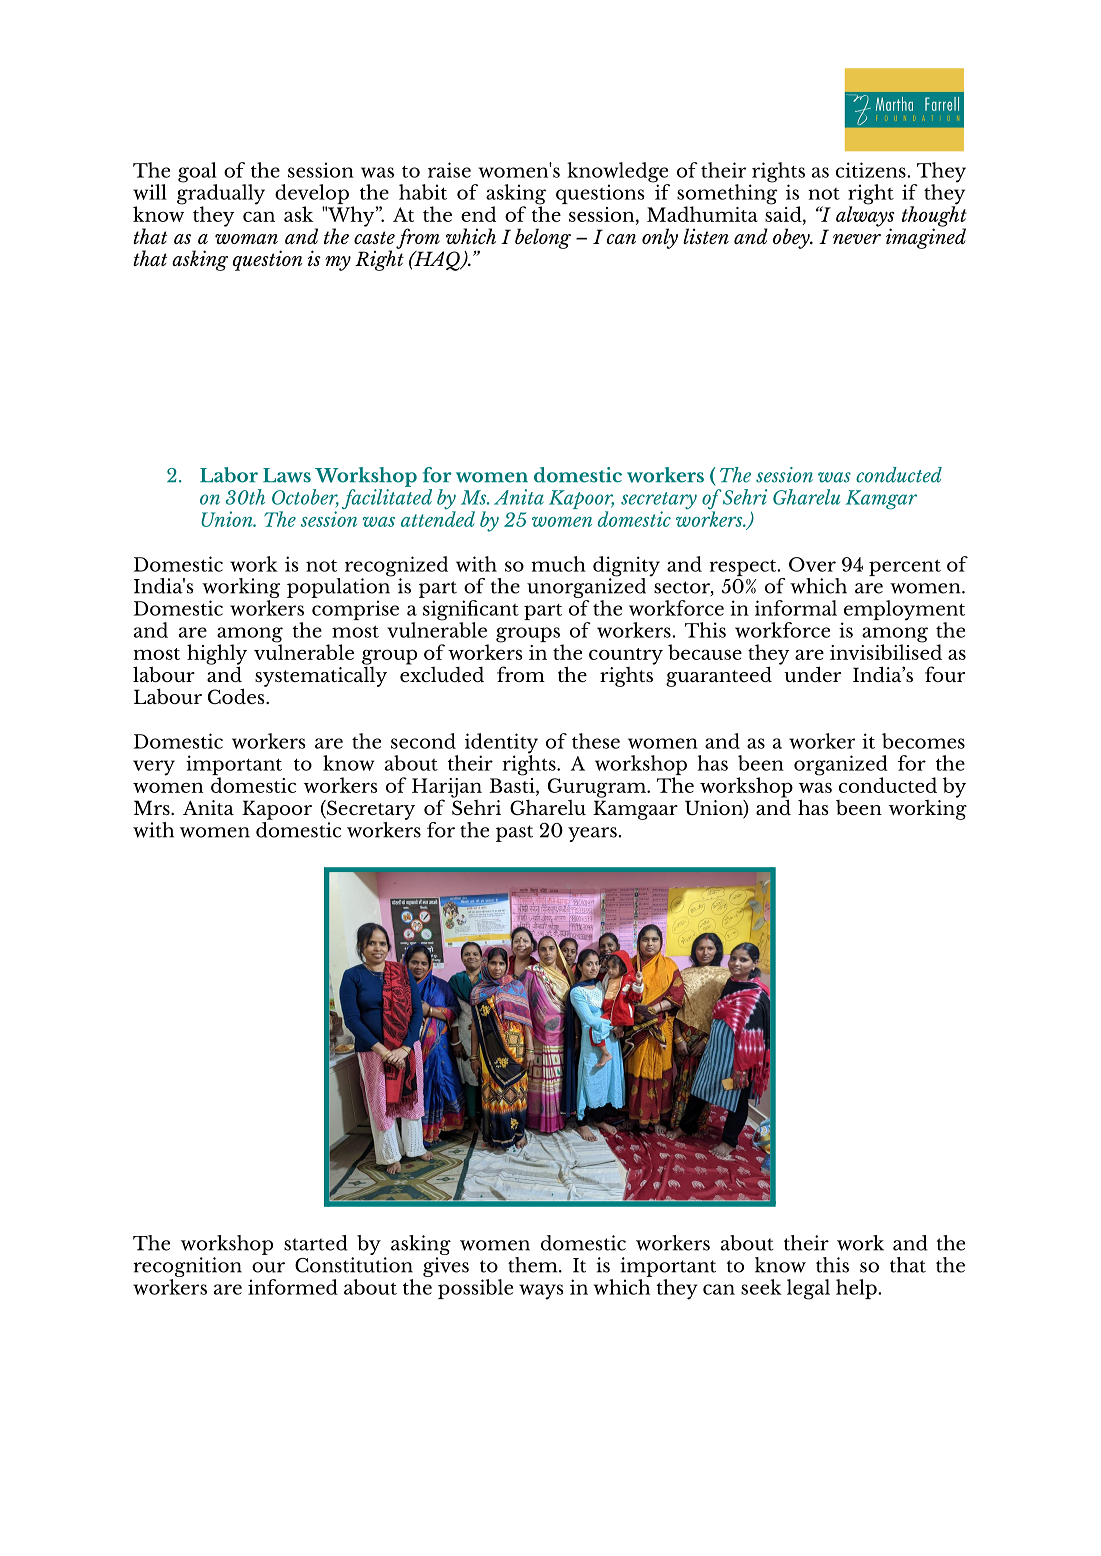 The width and height of the document is (1101, 1556). Describe the element at coordinates (153, 807) in the document. I see `Mrs` at that location.
